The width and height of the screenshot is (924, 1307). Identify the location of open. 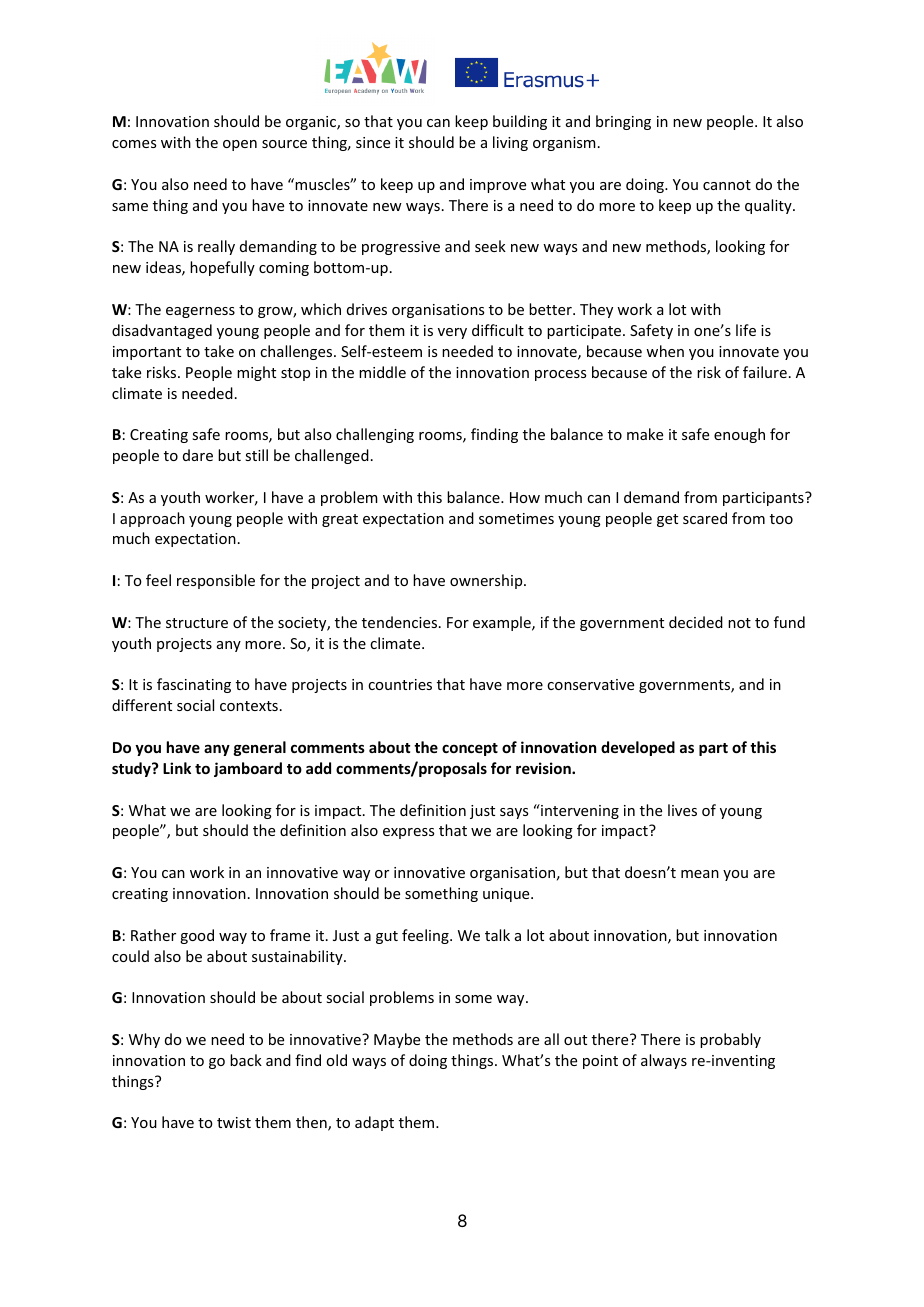
(240, 145).
